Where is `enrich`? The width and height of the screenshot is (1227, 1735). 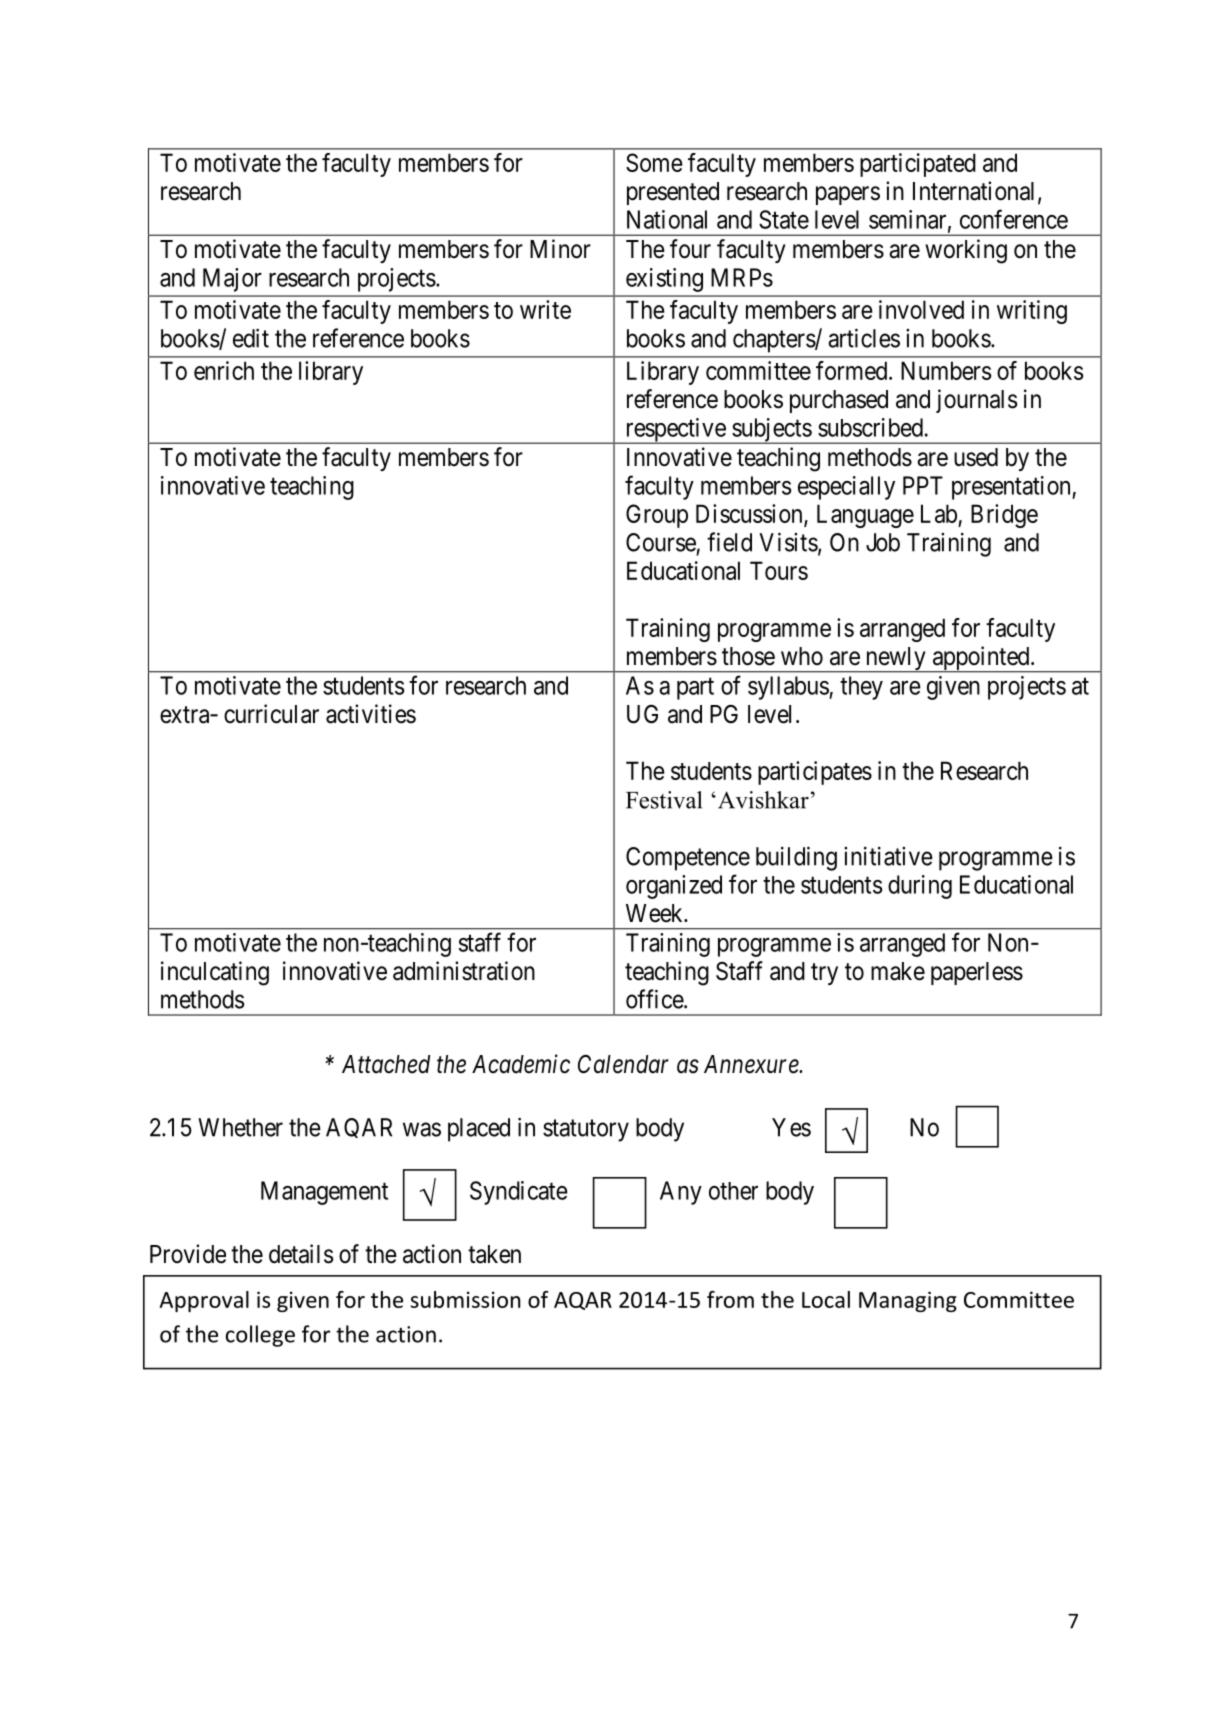 enrich is located at coordinates (224, 370).
